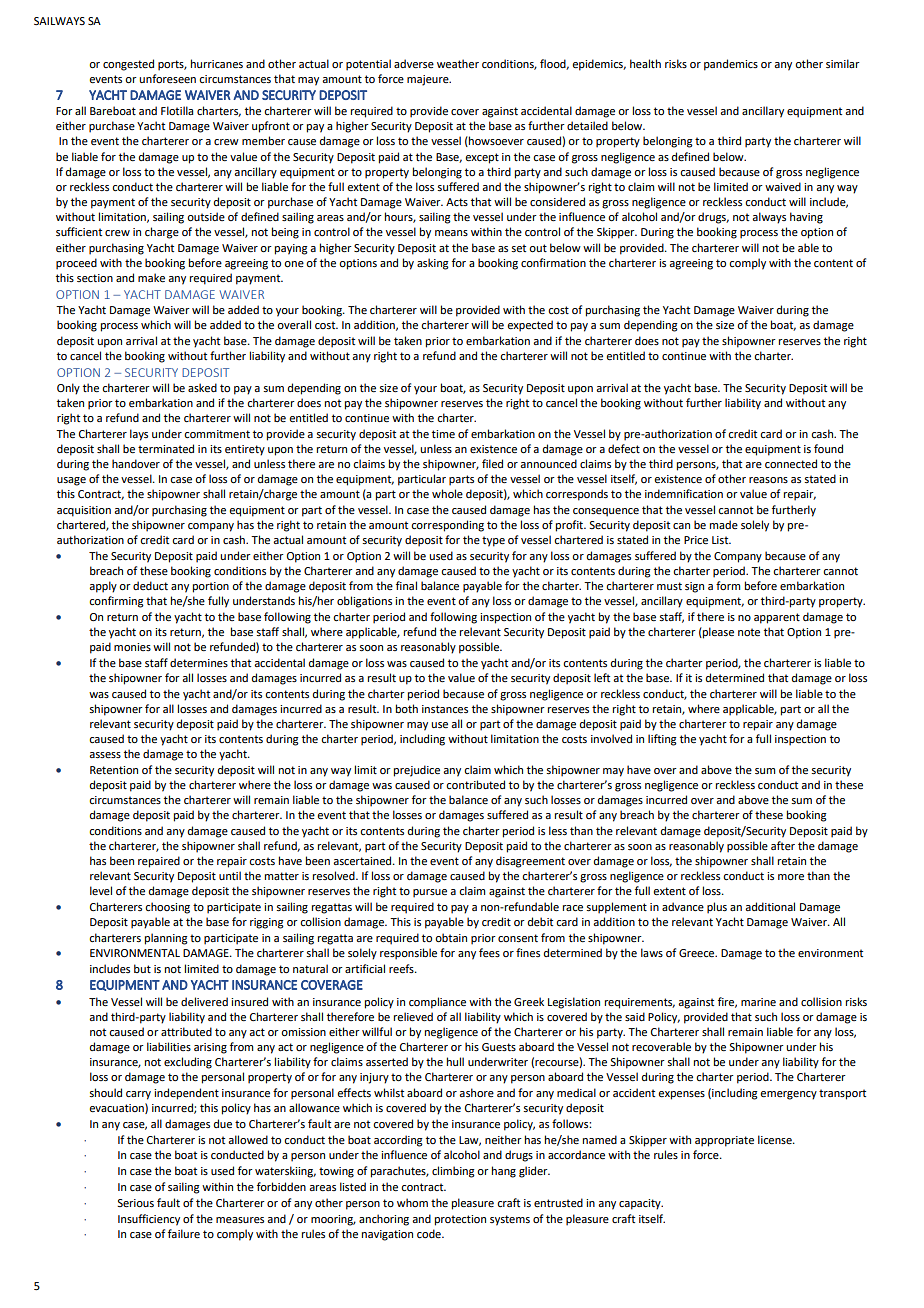  Describe the element at coordinates (749, 632) in the page. I see `note` at that location.
